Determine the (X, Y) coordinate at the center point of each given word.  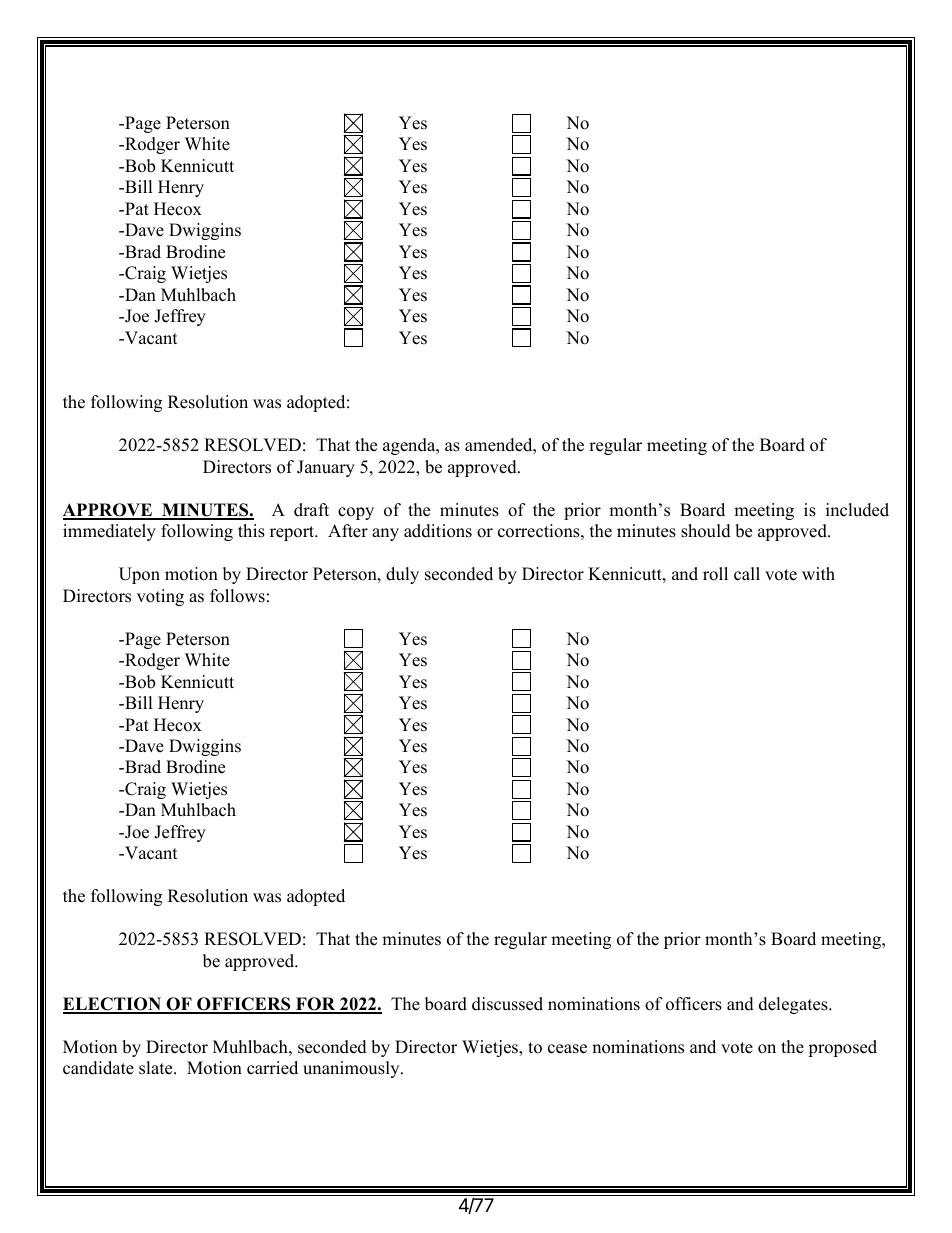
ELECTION (113, 1005)
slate (157, 1068)
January (326, 468)
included (857, 510)
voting (160, 597)
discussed (507, 1004)
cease (567, 1049)
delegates (794, 1005)
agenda (410, 446)
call (747, 574)
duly (402, 575)
